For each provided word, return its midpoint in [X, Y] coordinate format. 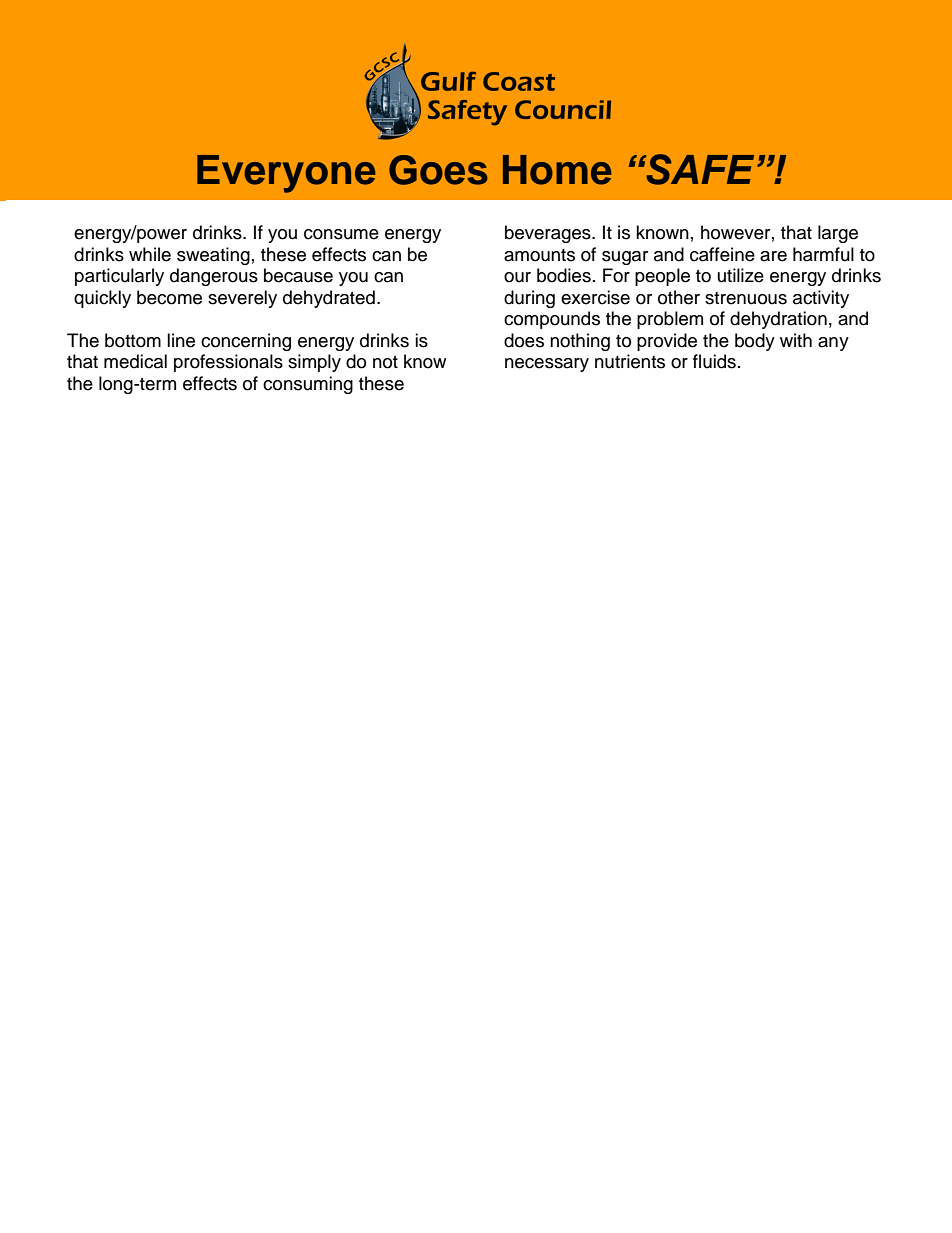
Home [557, 170]
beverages [549, 234]
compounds [552, 320]
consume [341, 234]
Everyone [286, 174]
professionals [228, 363]
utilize [741, 275]
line [181, 340]
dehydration [778, 320]
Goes [438, 170]
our [517, 277]
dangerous [214, 277]
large [838, 234]
